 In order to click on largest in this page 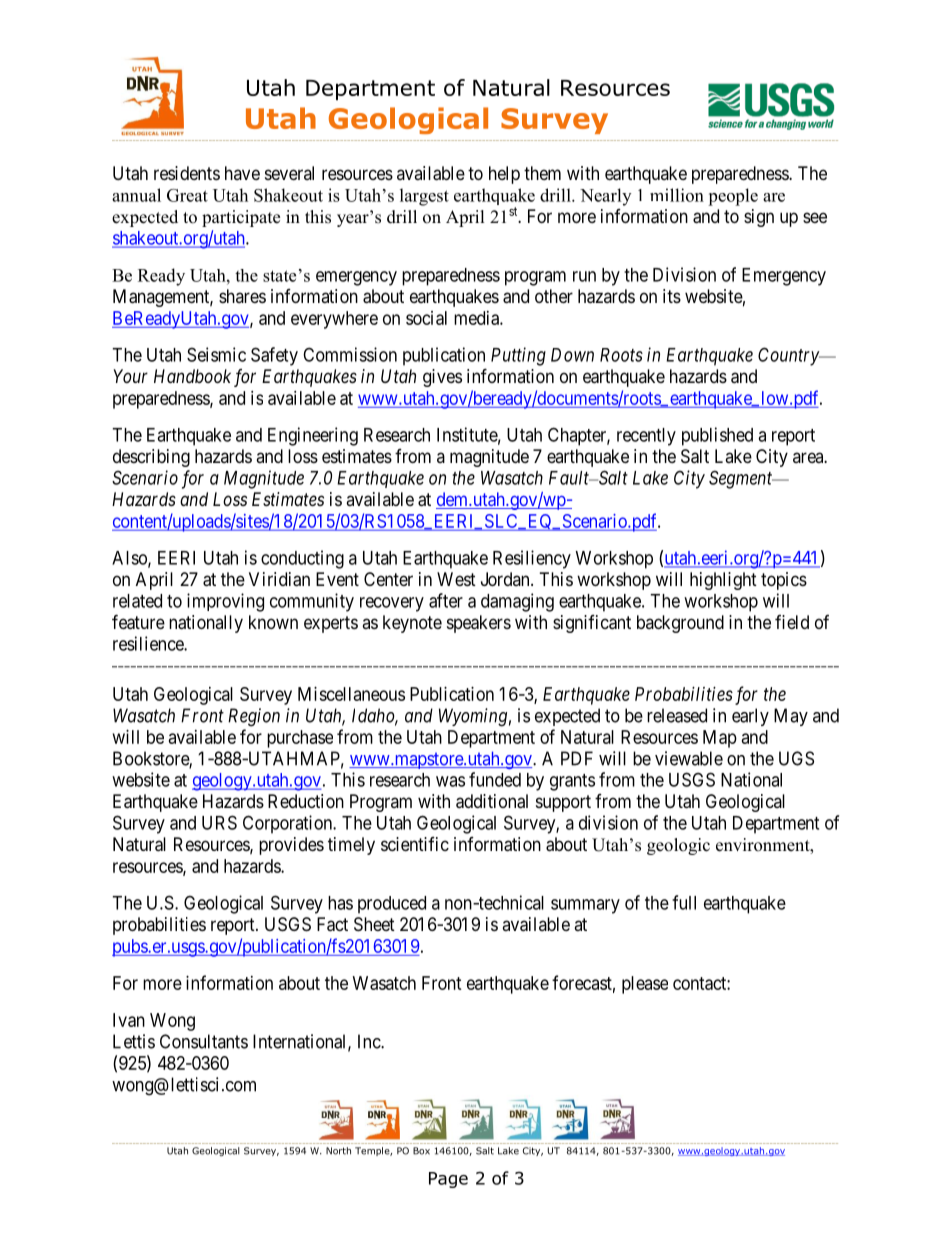, I will do `click(424, 197)`.
